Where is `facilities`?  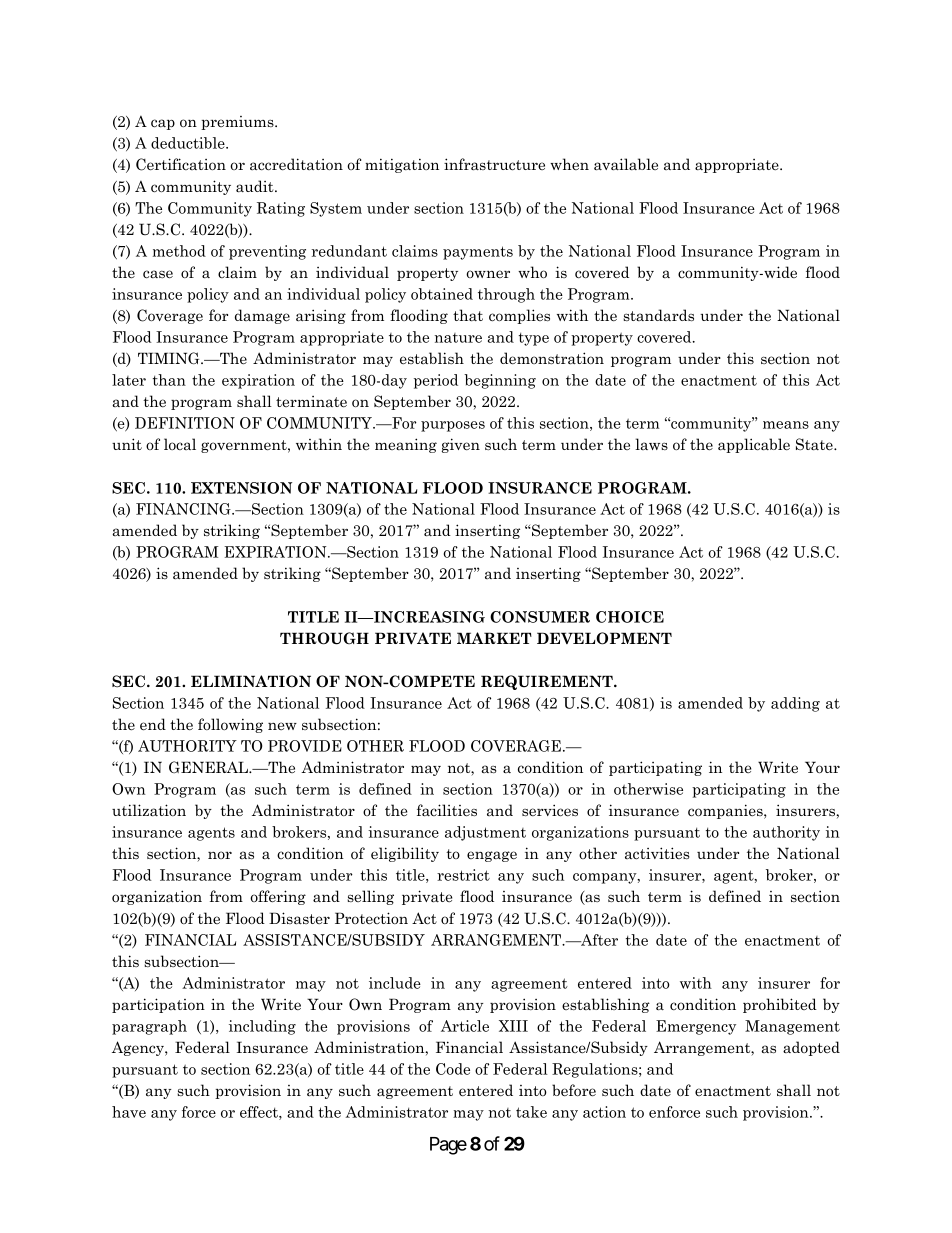 facilities is located at coordinates (447, 810).
